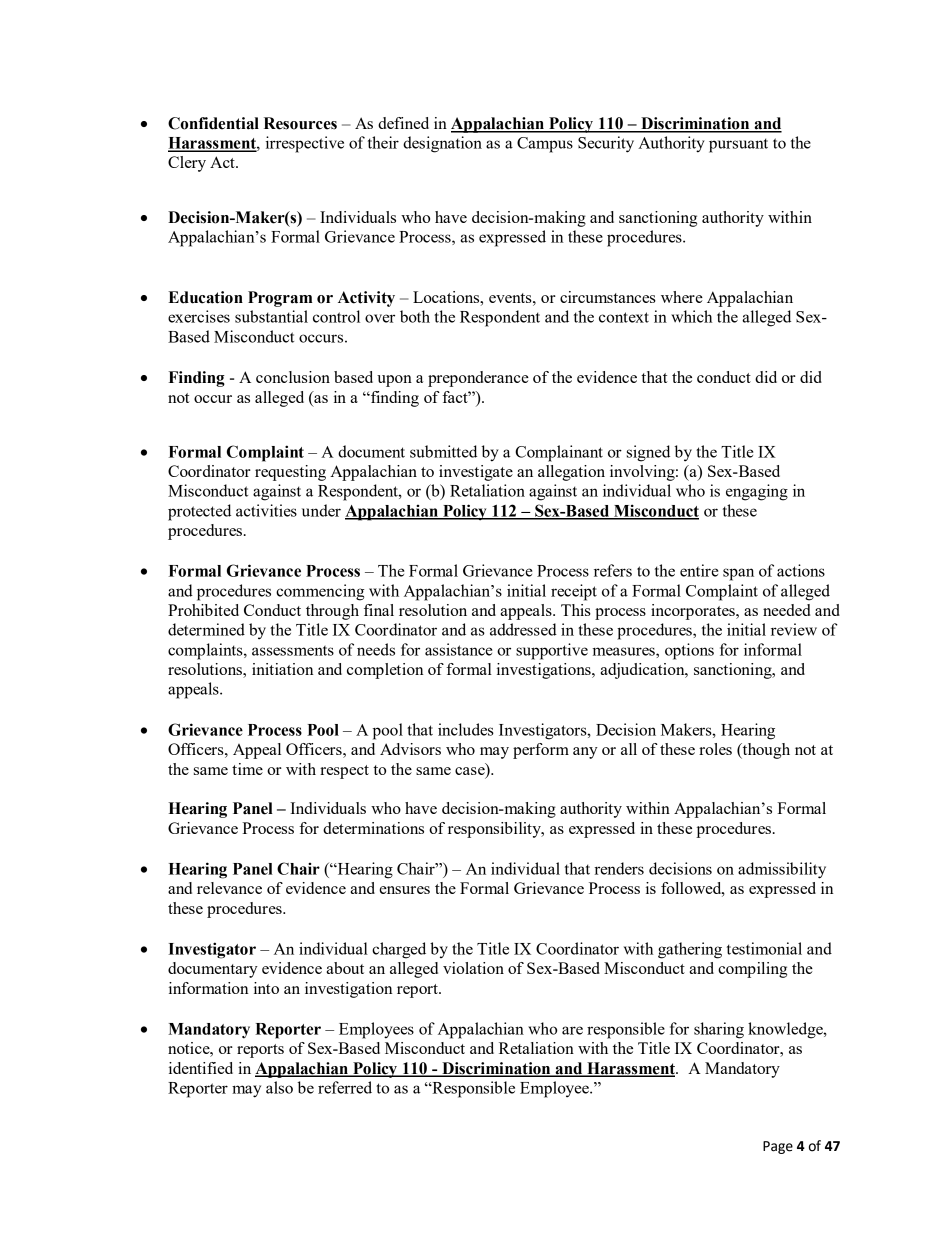 The image size is (952, 1233). I want to click on investigate, so click(476, 473).
